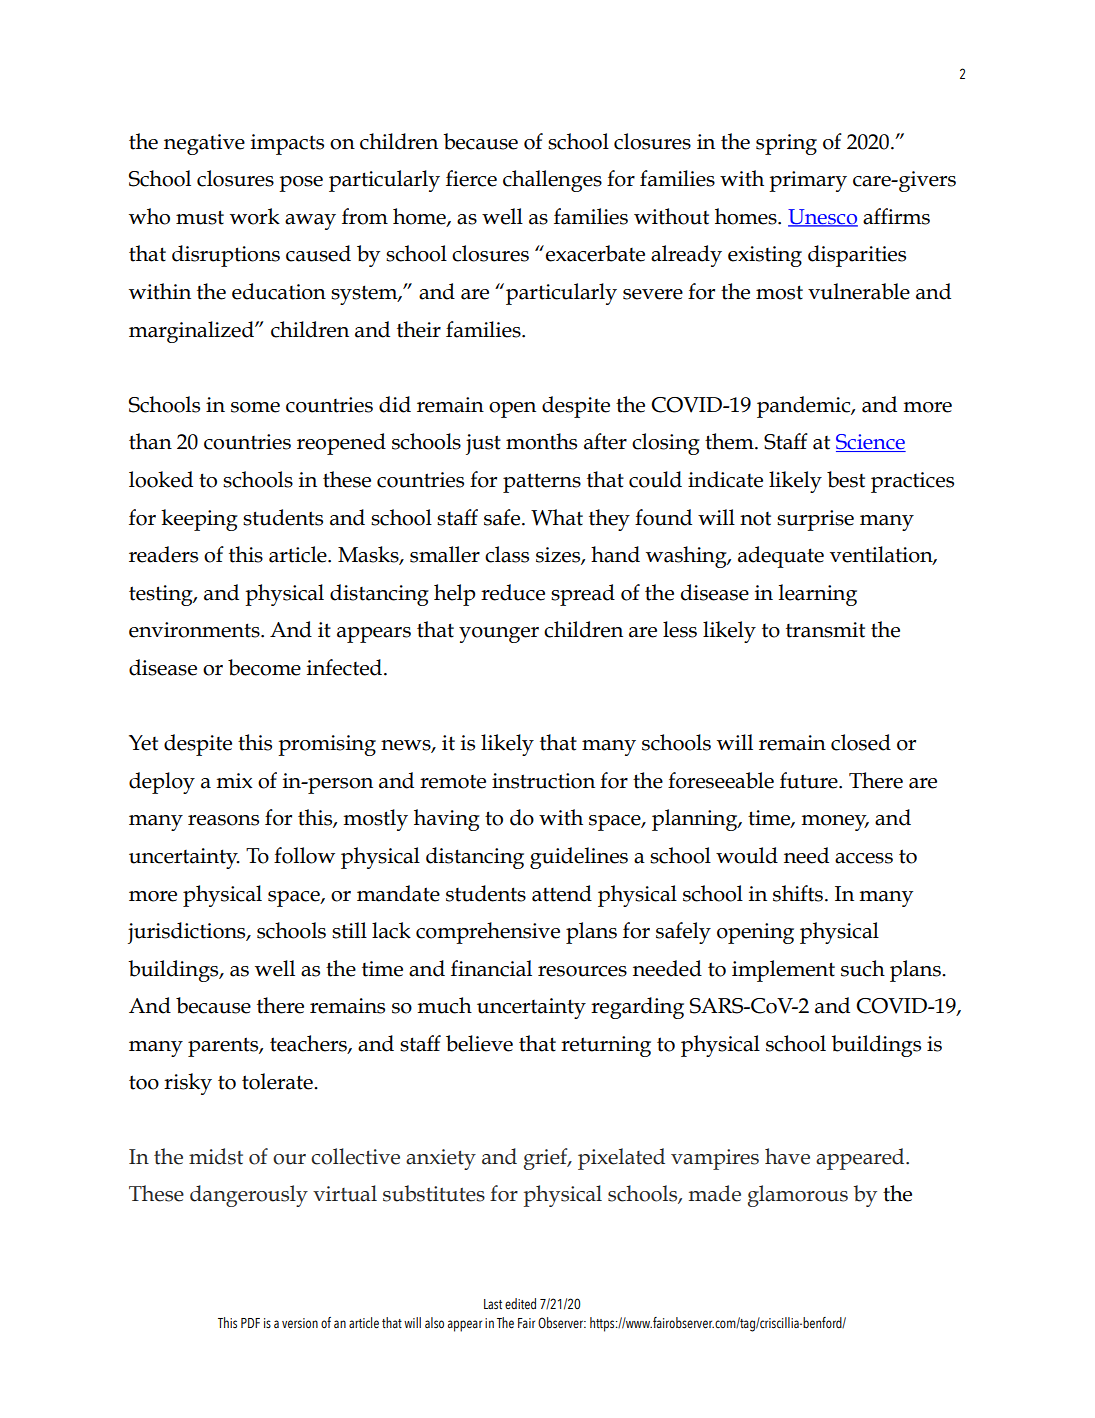 The width and height of the page is (1095, 1418). I want to click on keeping, so click(199, 520).
